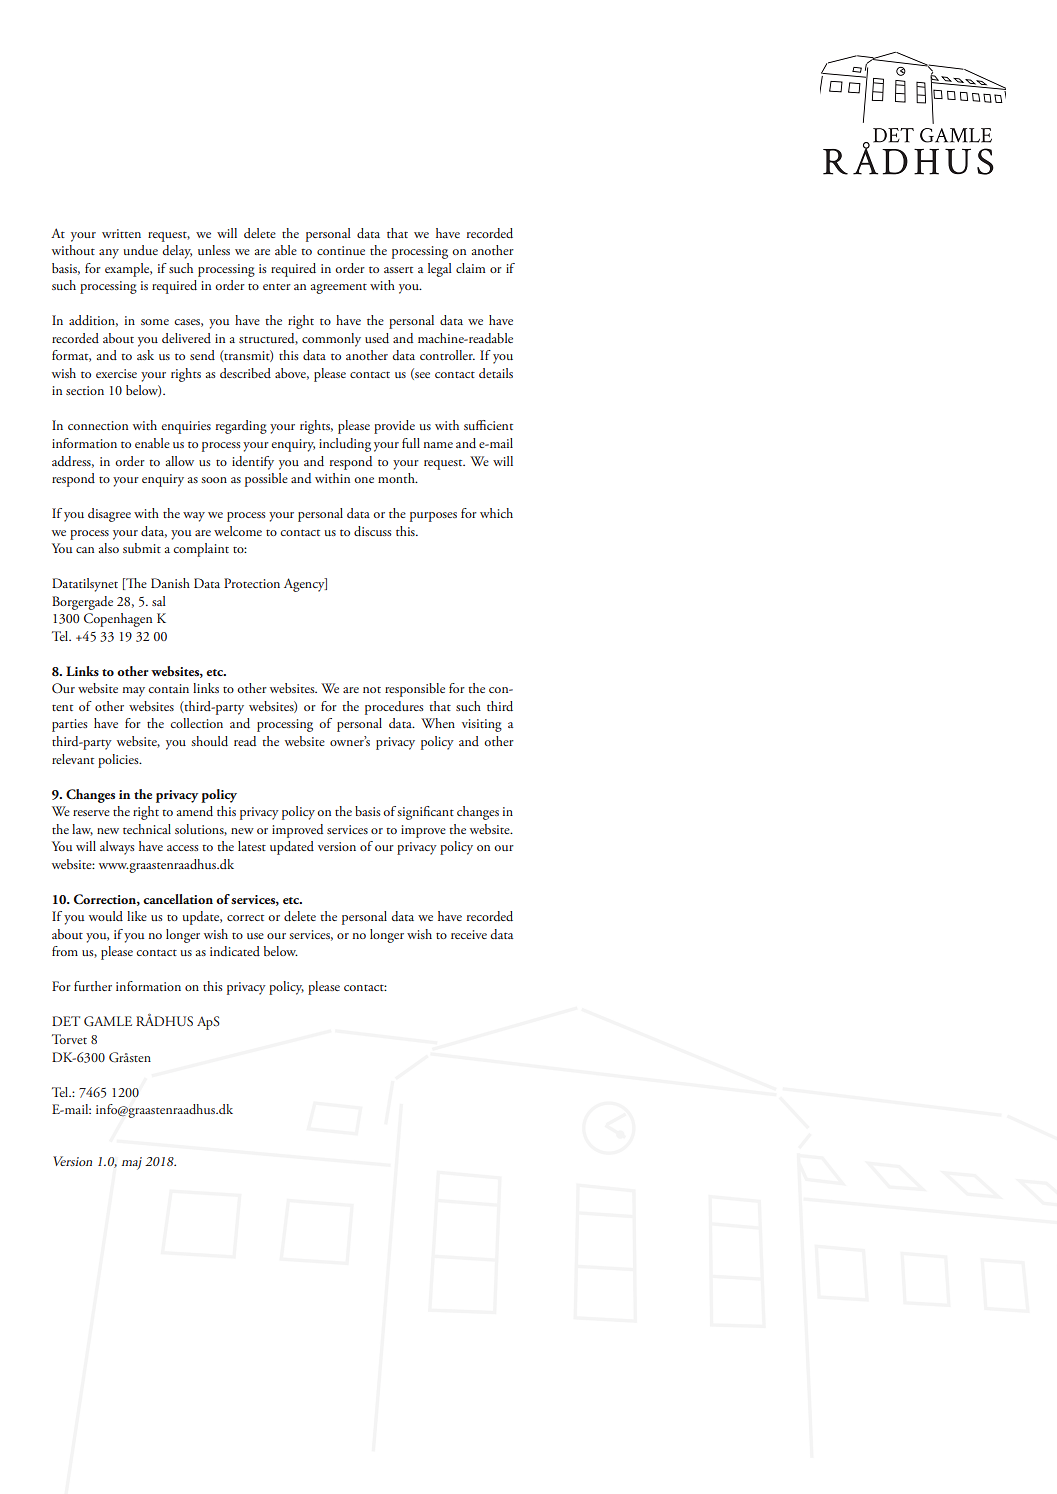 The image size is (1057, 1494). What do you see at coordinates (438, 723) in the screenshot?
I see `When` at bounding box center [438, 723].
